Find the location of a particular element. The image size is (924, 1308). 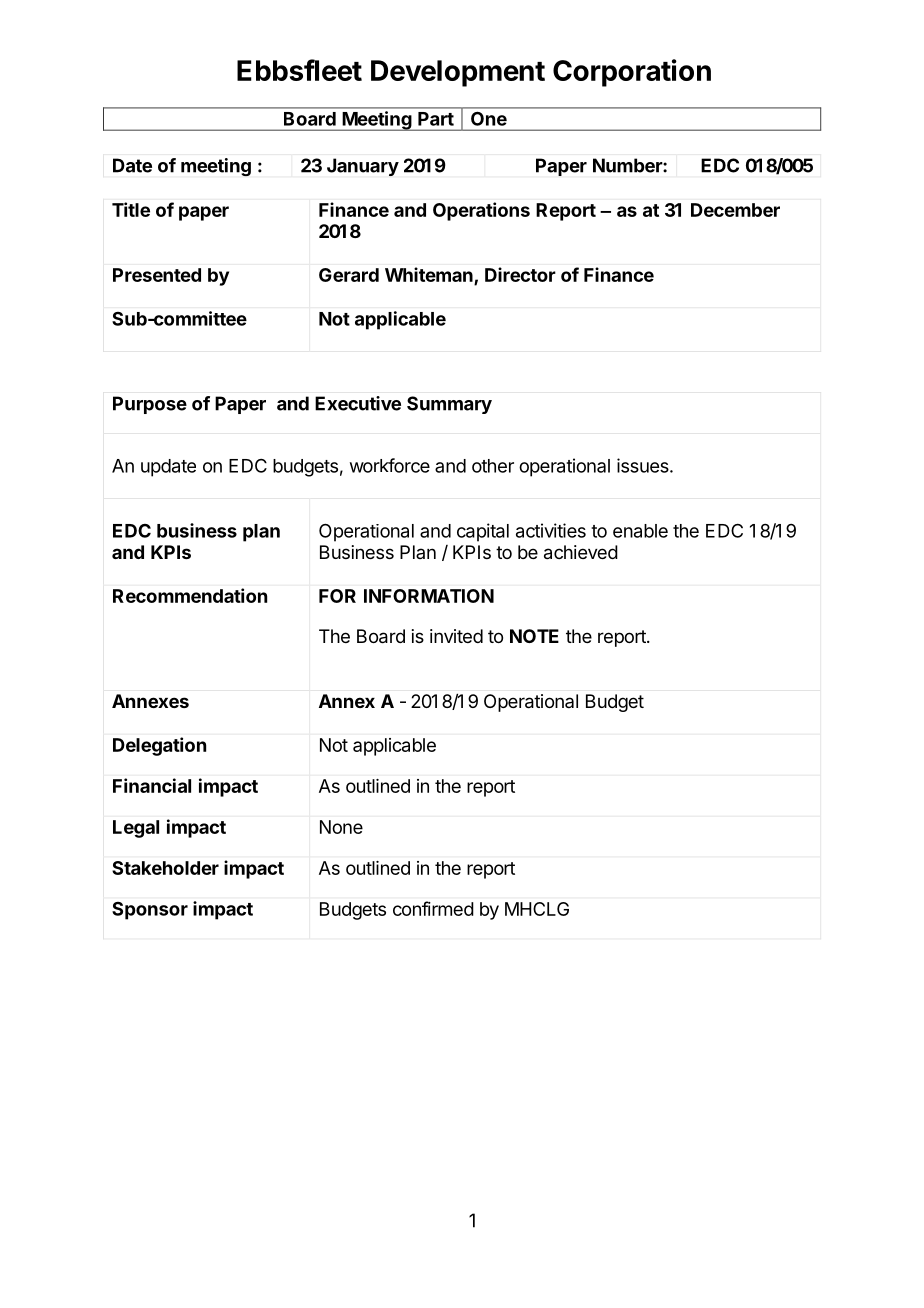

Corporation is located at coordinates (632, 73).
